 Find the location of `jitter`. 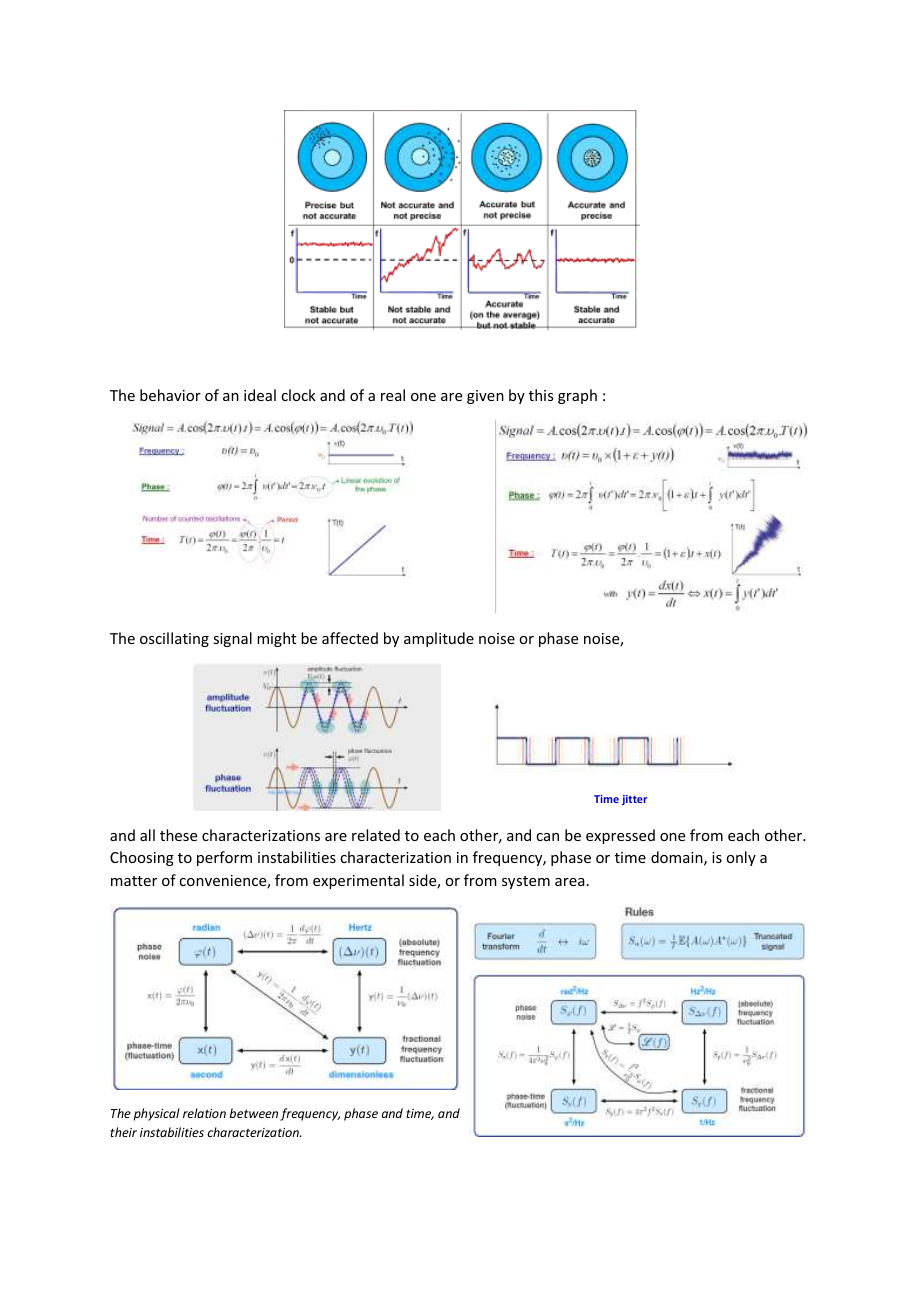

jitter is located at coordinates (634, 800).
